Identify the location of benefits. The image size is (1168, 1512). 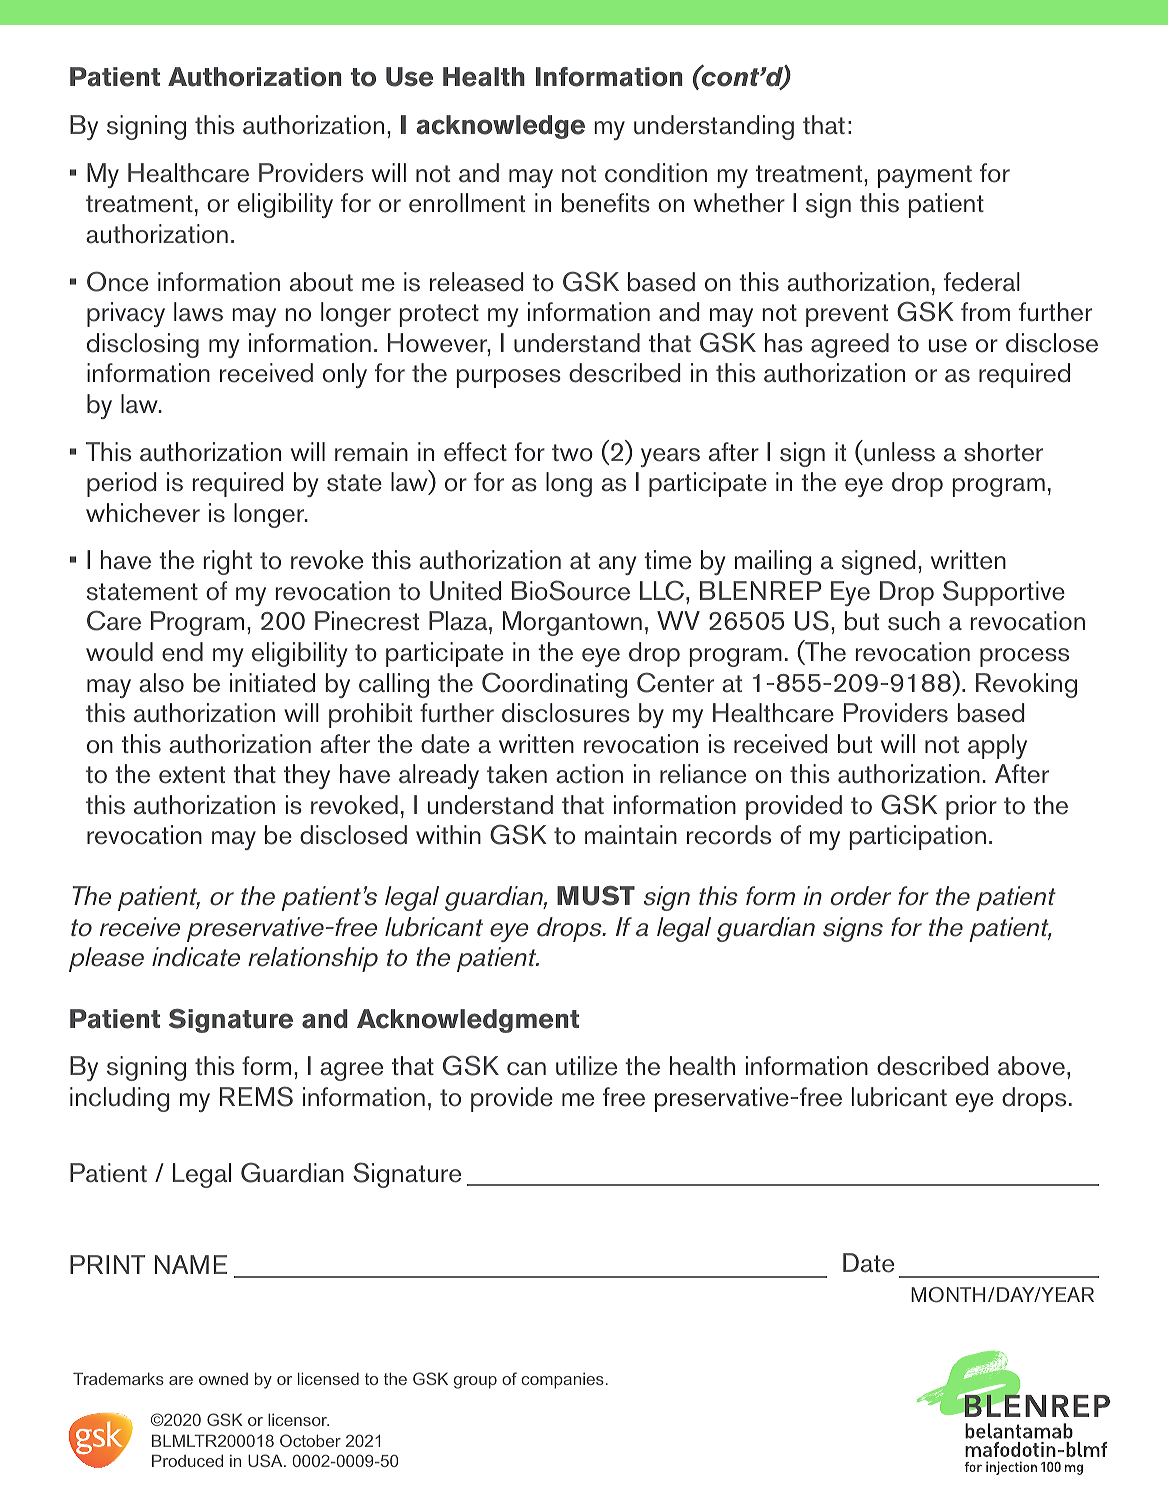
(606, 203).
